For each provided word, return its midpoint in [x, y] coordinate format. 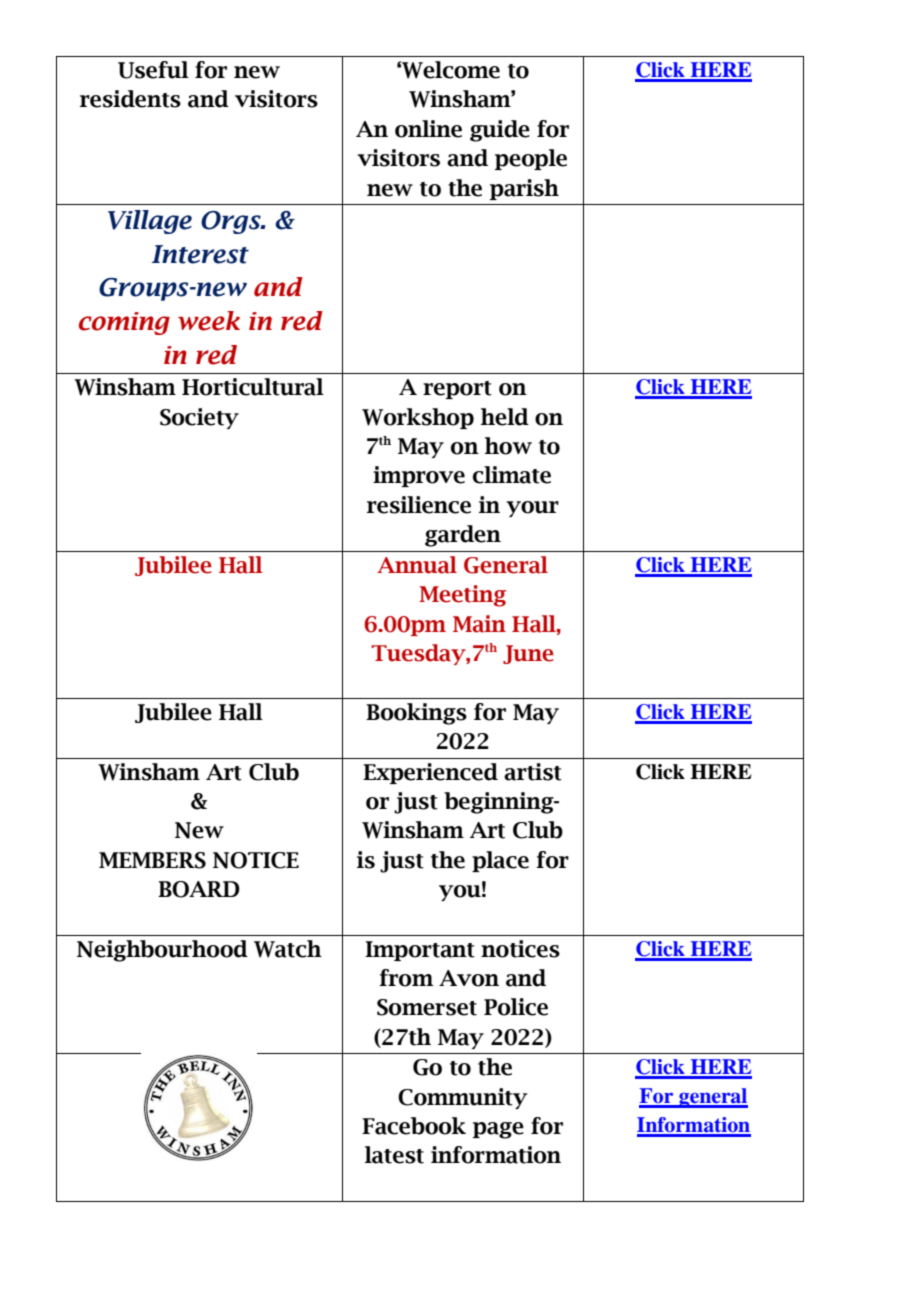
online [428, 129]
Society [199, 418]
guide [500, 131]
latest [394, 1155]
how [508, 446]
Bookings [416, 714]
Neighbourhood [162, 951]
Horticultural [253, 387]
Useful [153, 70]
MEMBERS [152, 860]
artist [533, 772]
